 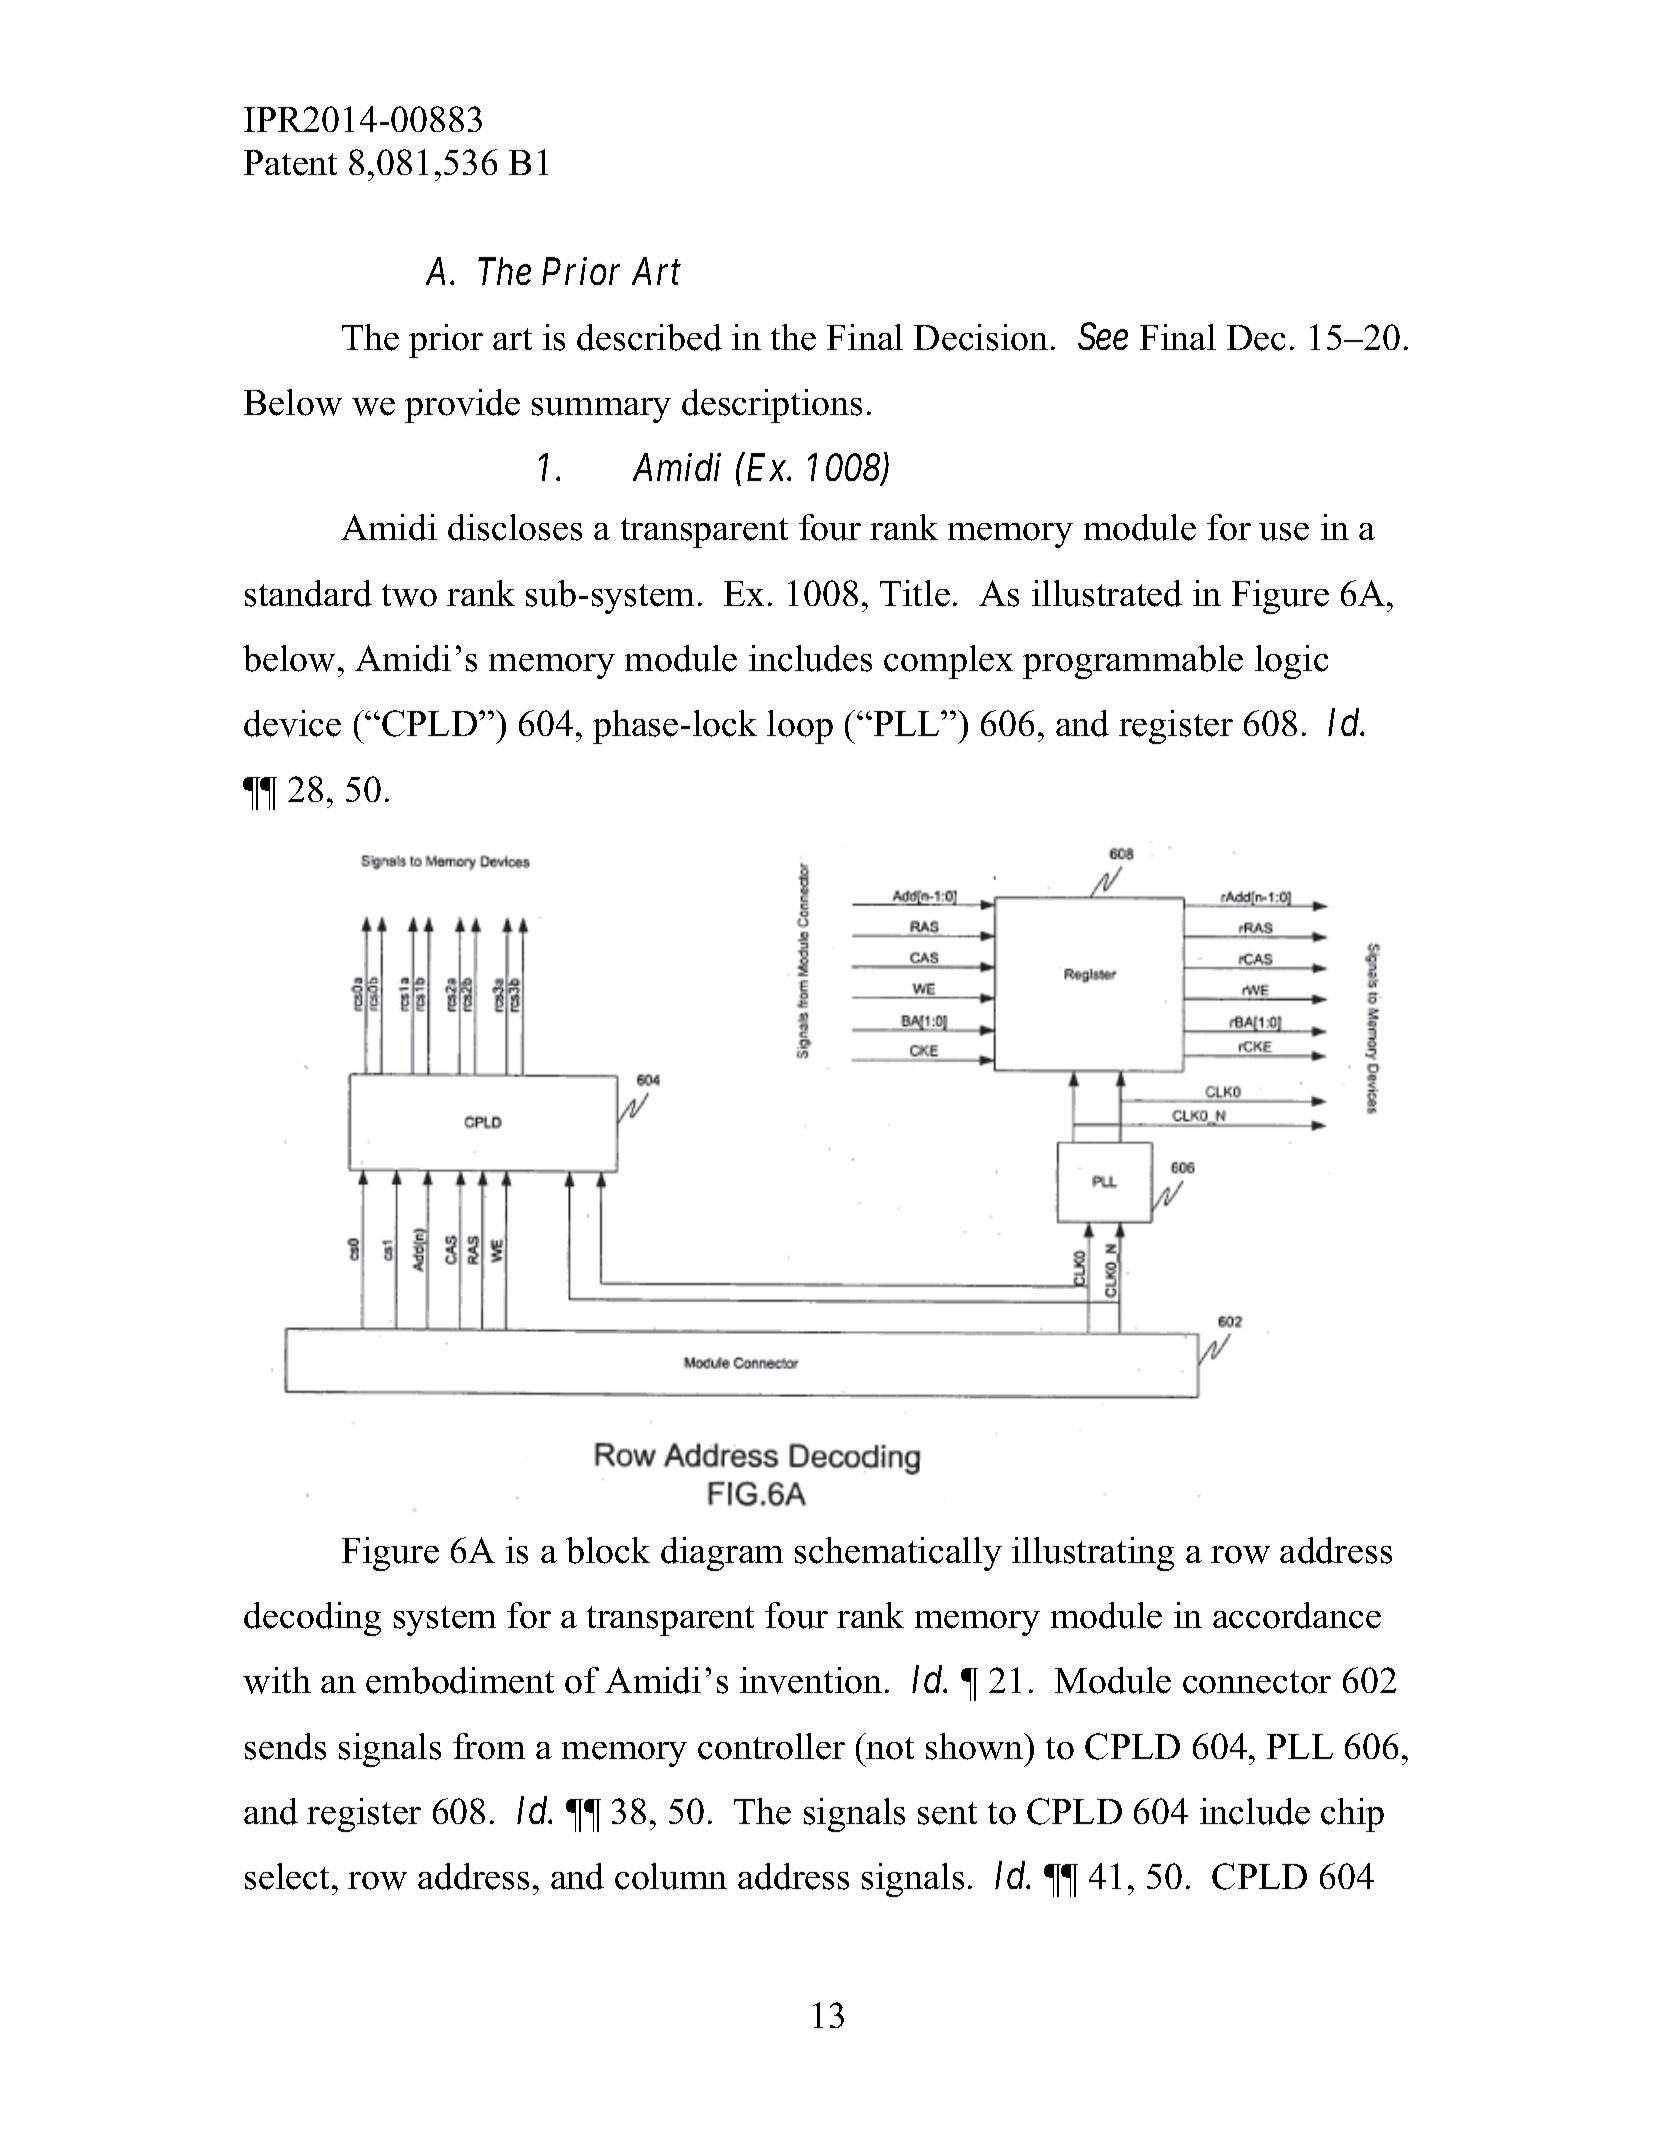 I want to click on Patent, so click(x=290, y=163).
